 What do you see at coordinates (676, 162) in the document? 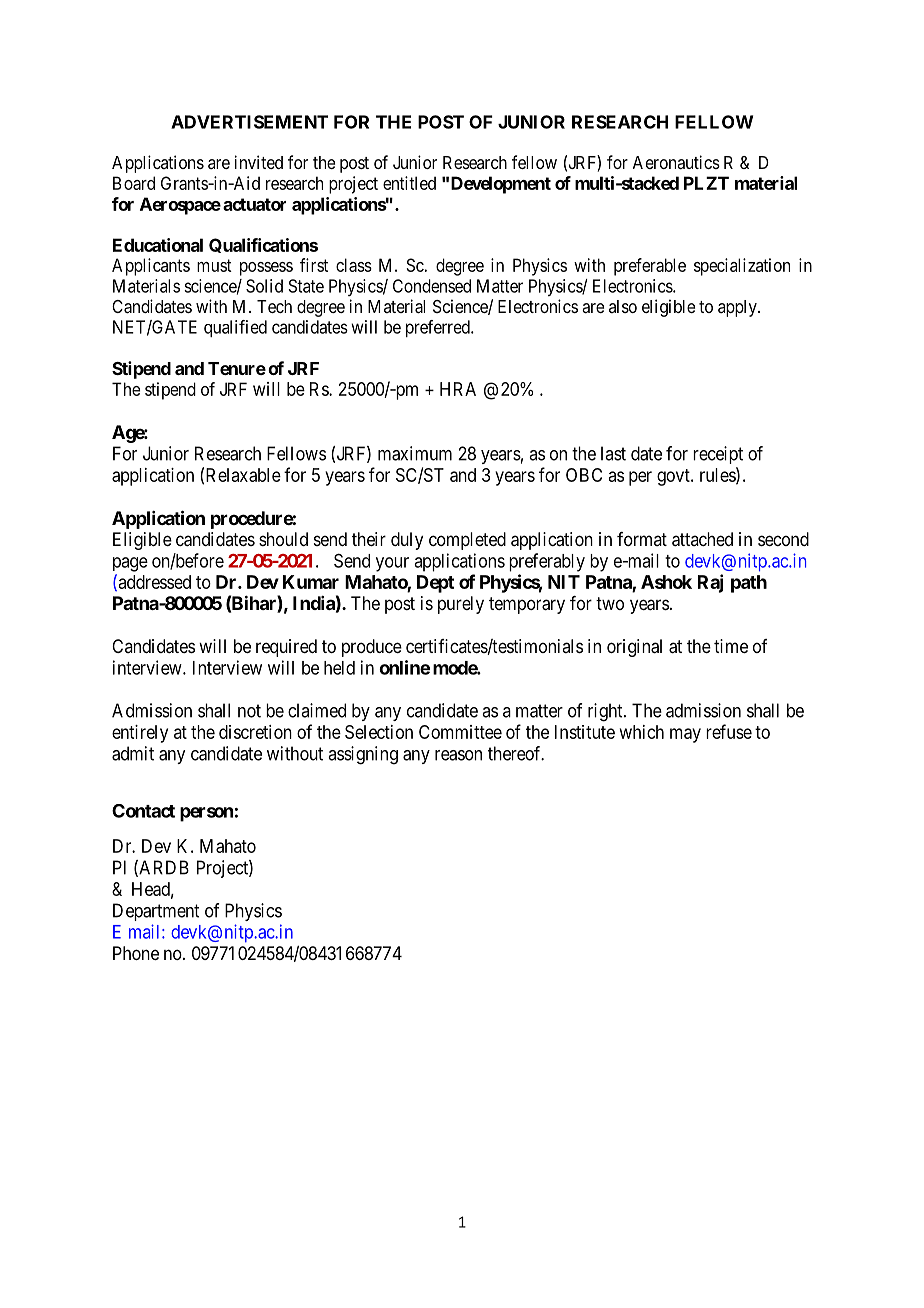
I see `Aeronautics` at bounding box center [676, 162].
